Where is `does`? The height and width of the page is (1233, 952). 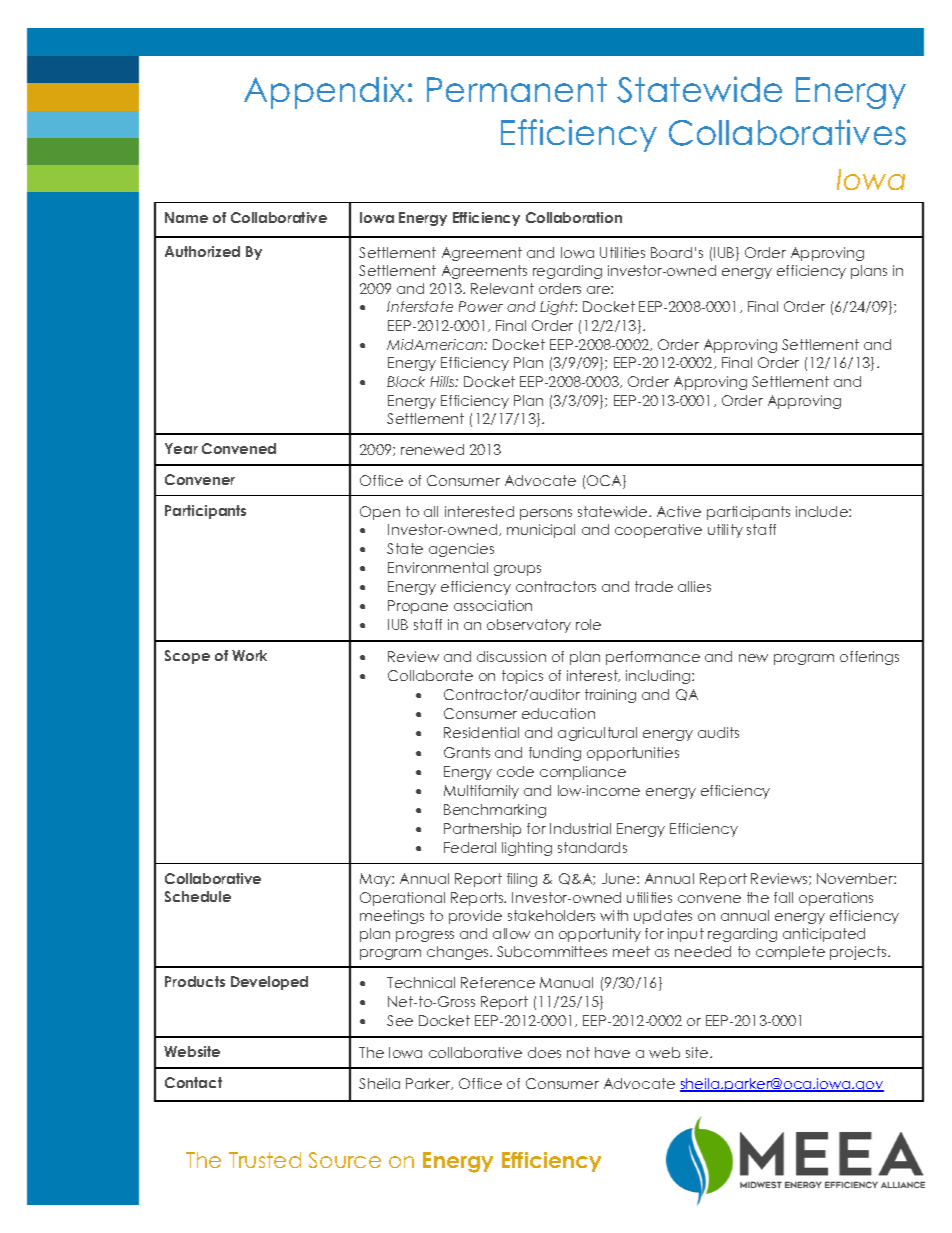
does is located at coordinates (544, 1052).
